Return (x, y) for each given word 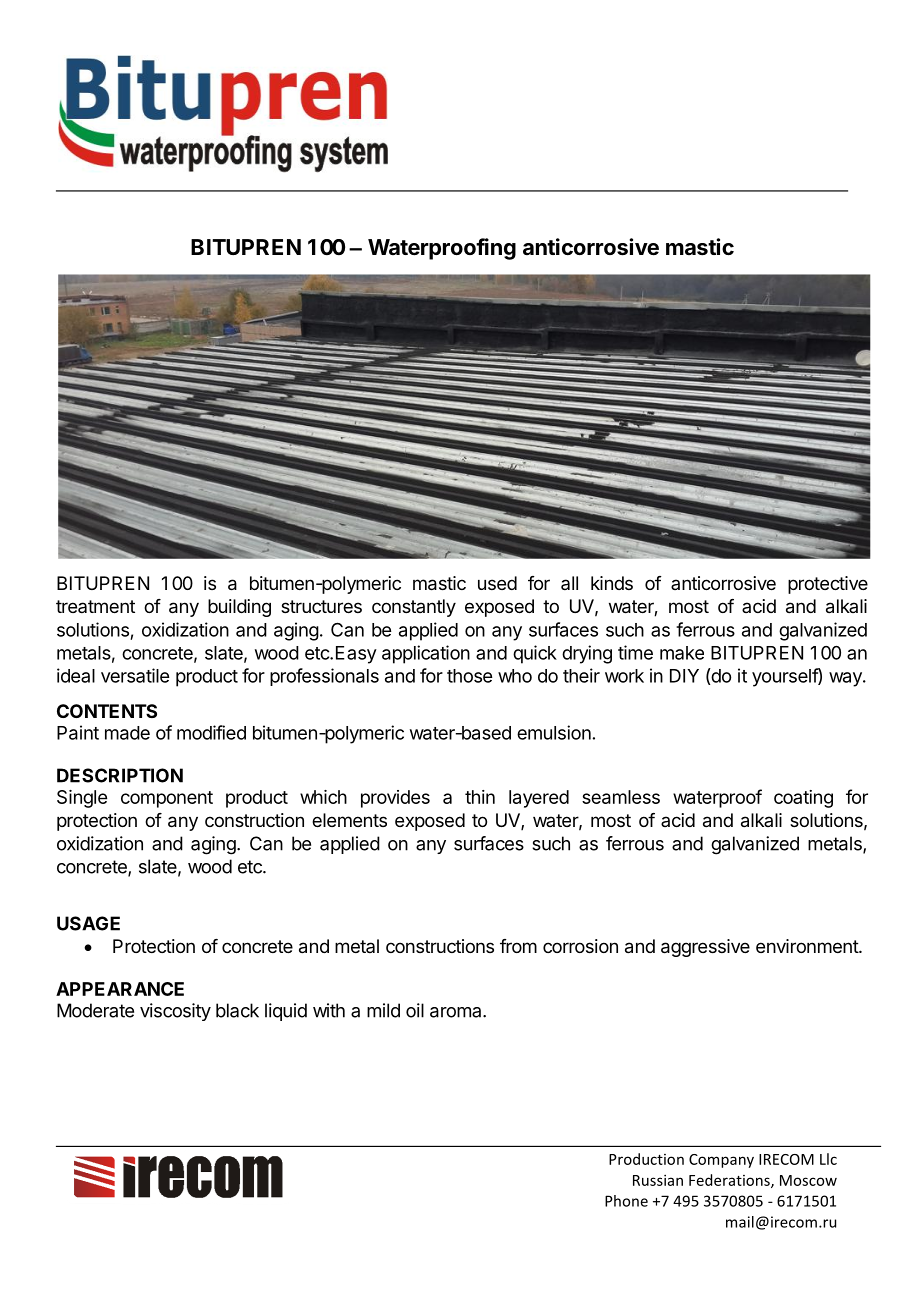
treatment (95, 606)
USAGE (88, 923)
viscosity (175, 1012)
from (518, 946)
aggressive (705, 948)
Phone (626, 1201)
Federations (730, 1181)
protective (828, 585)
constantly (414, 608)
